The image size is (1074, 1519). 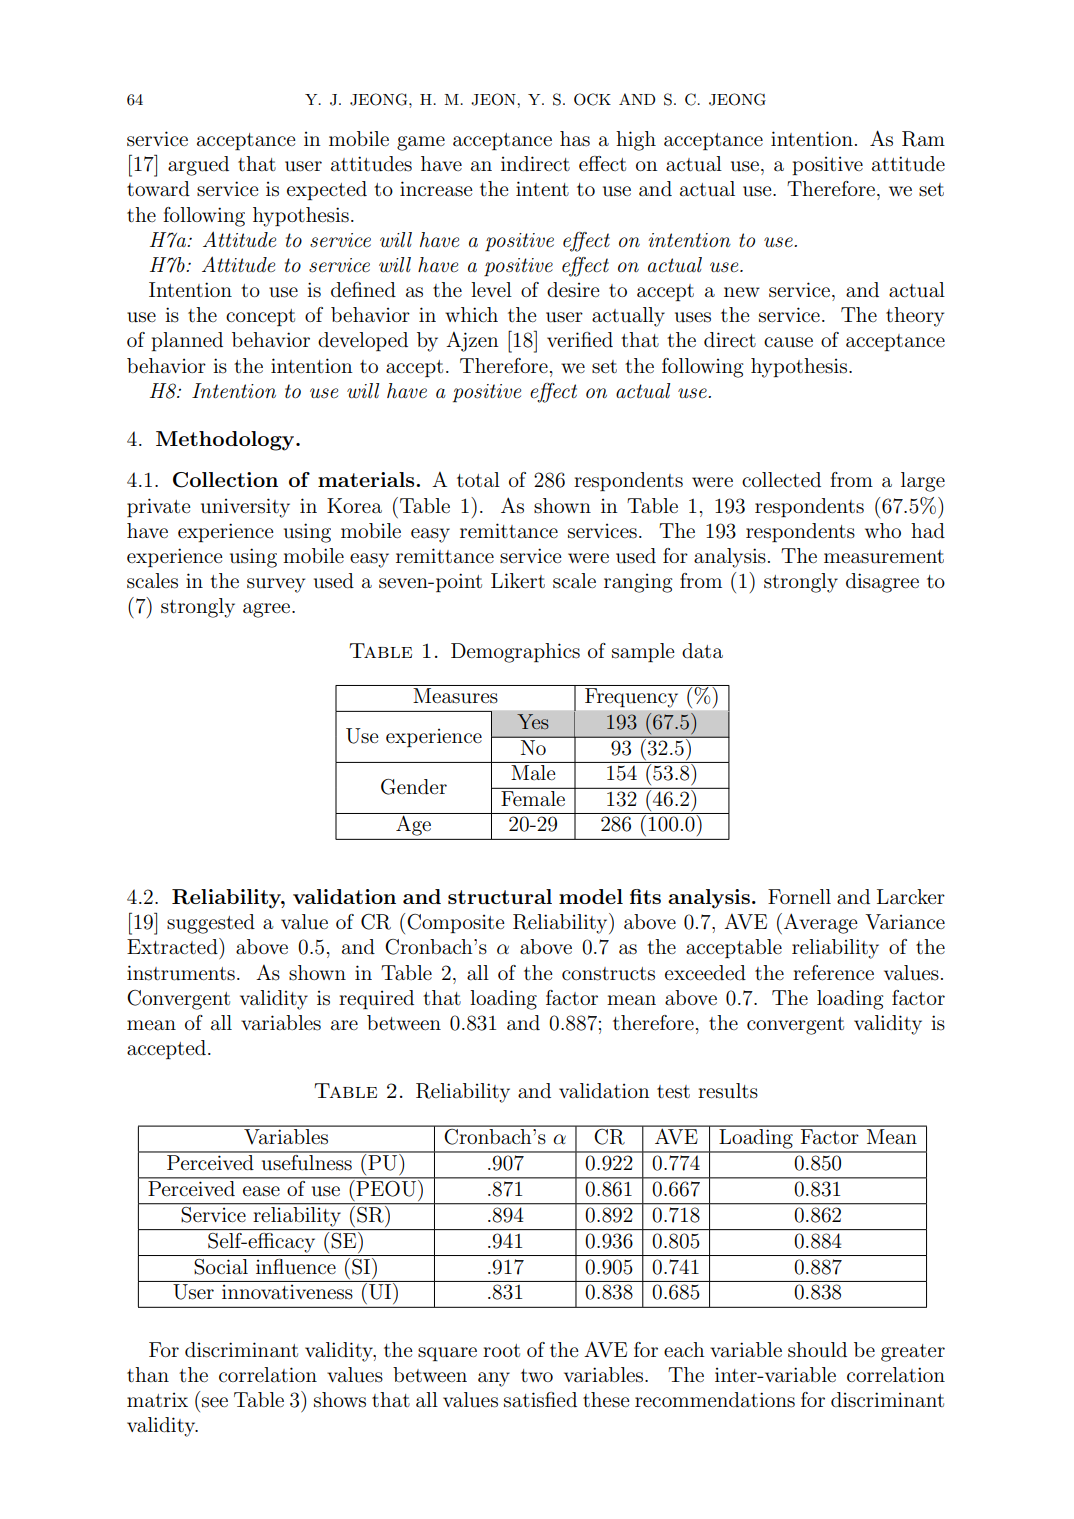 I want to click on argued, so click(x=198, y=166).
